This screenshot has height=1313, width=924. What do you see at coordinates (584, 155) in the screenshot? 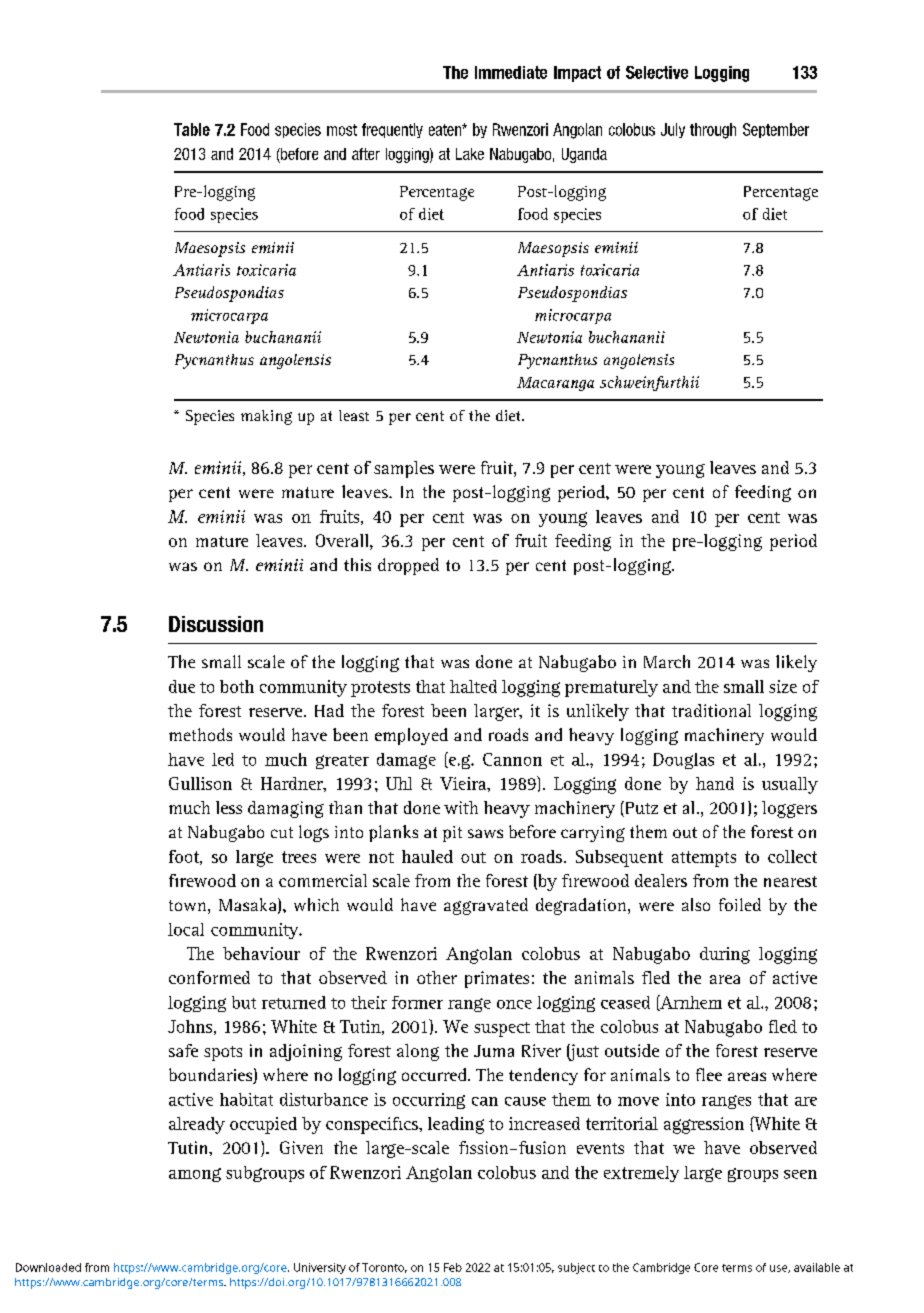
I see `Uganda` at bounding box center [584, 155].
